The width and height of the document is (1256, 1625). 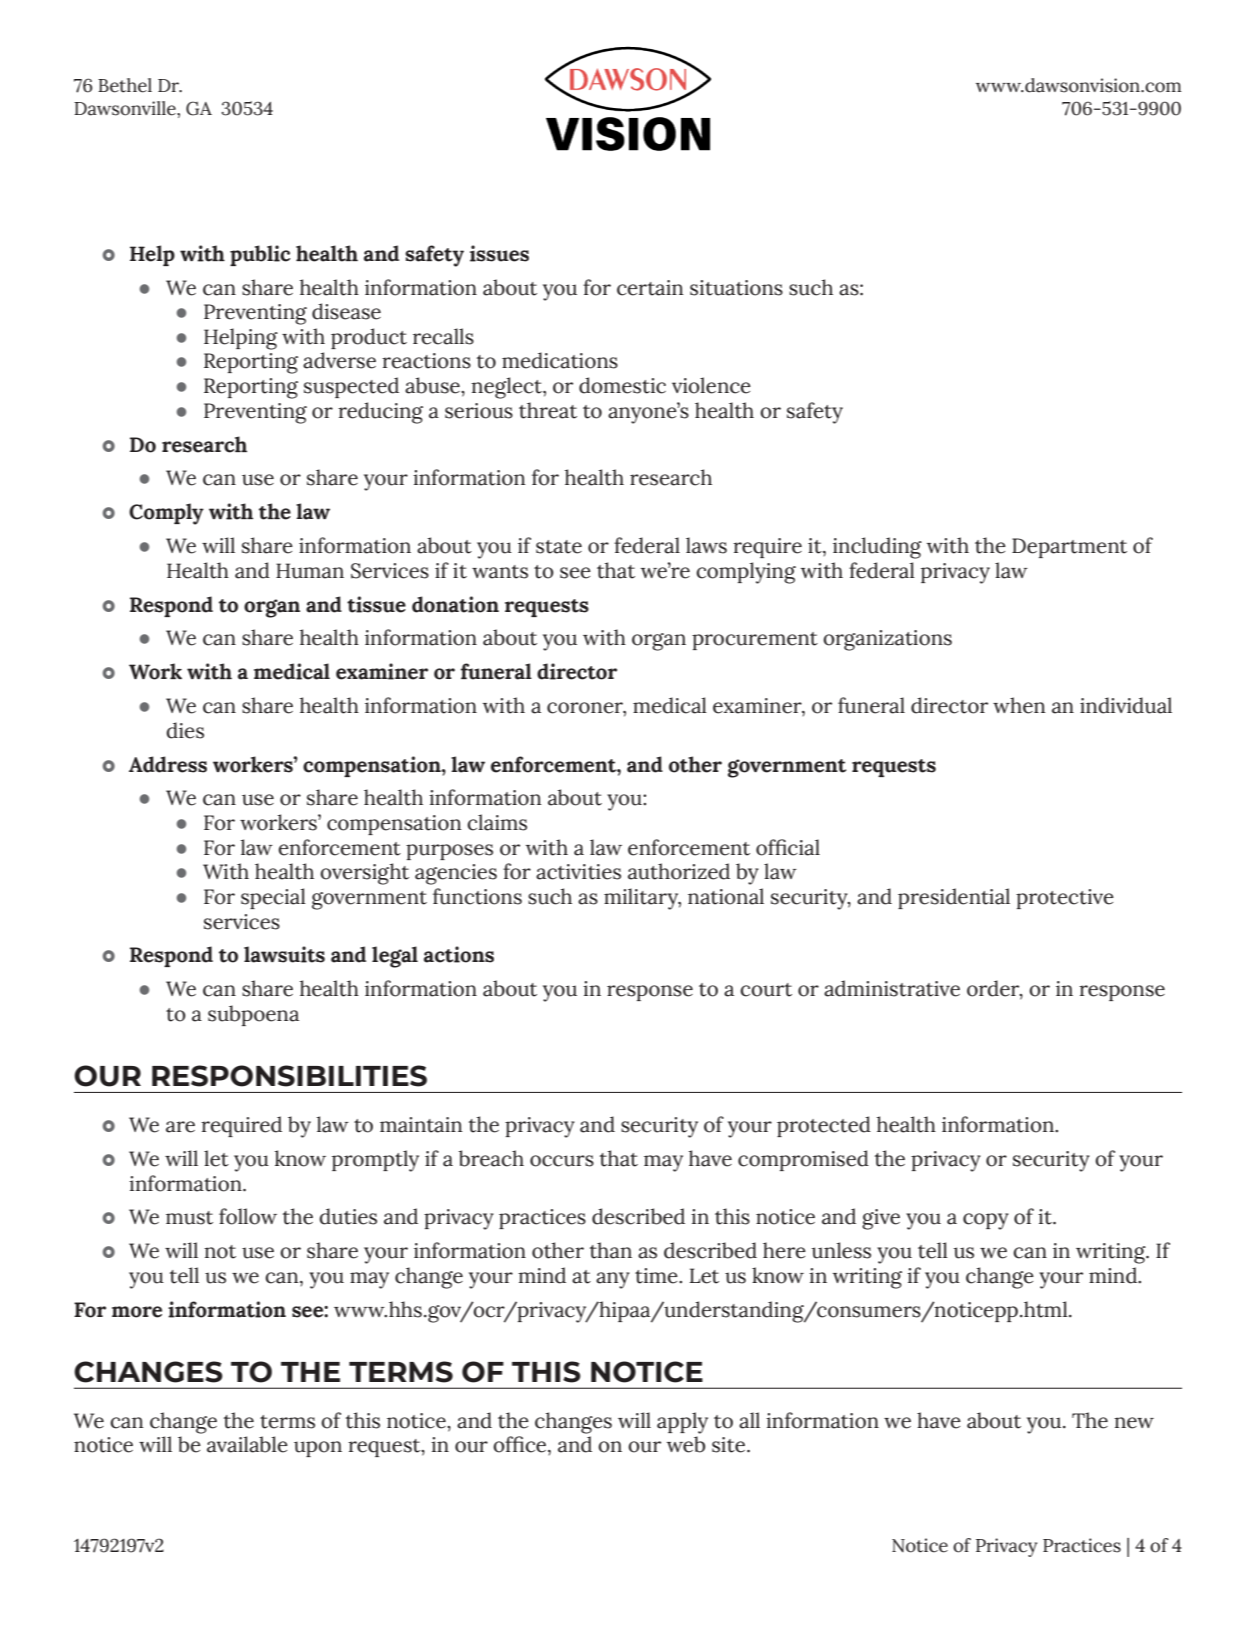 What do you see at coordinates (736, 288) in the document?
I see `situations` at bounding box center [736, 288].
